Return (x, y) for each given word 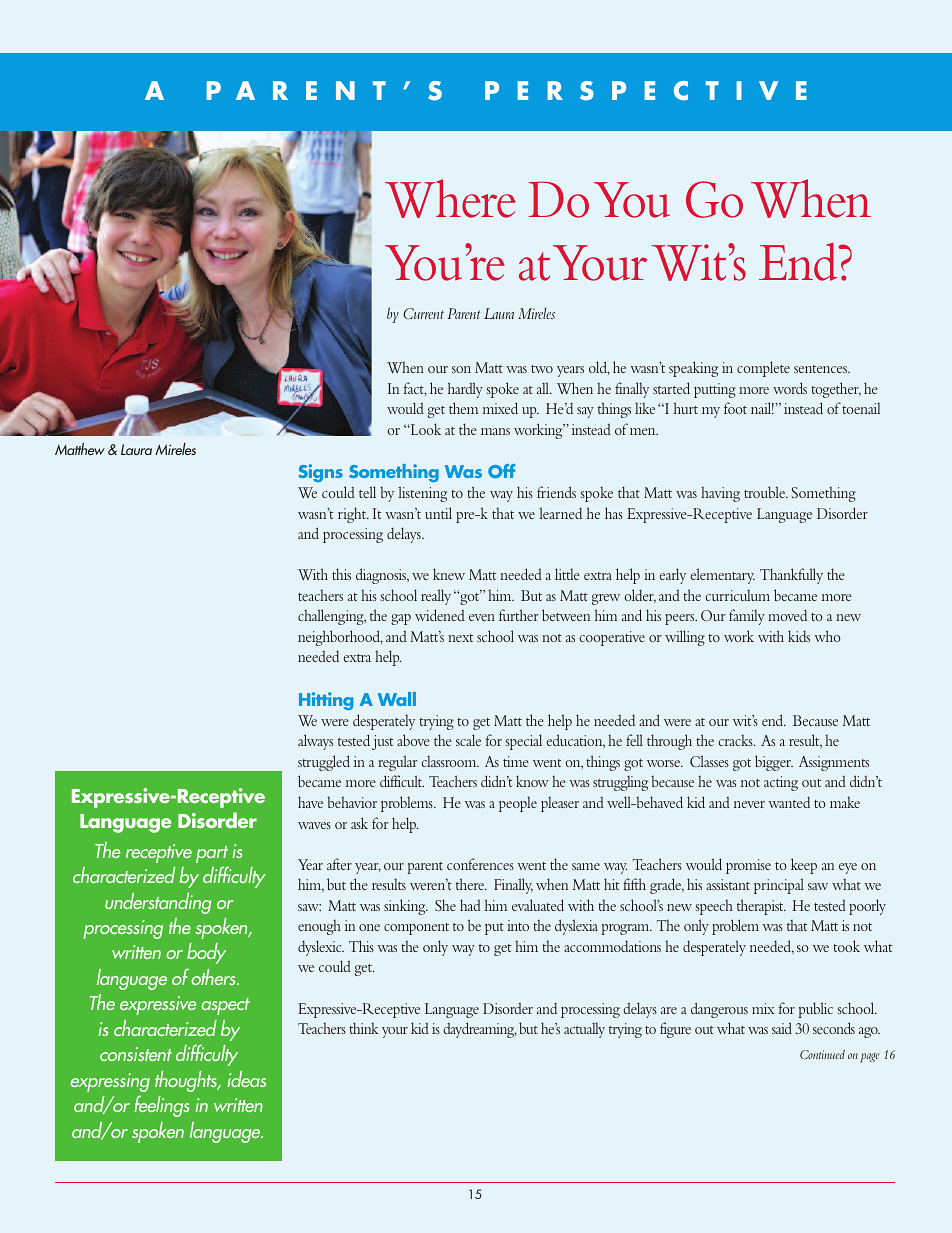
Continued (822, 1054)
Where (450, 198)
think (364, 1028)
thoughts (187, 1081)
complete (763, 369)
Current (423, 313)
